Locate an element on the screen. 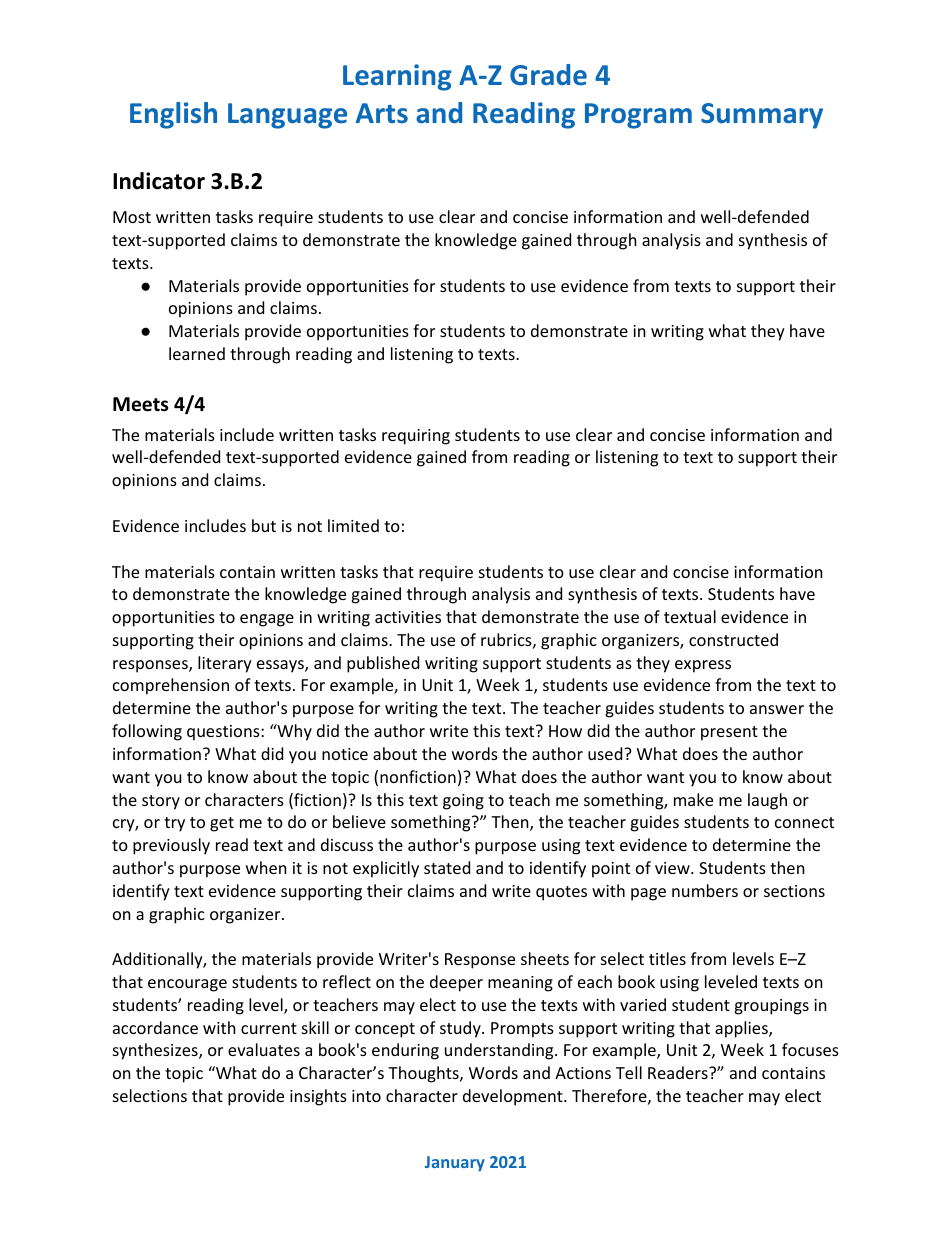 This screenshot has height=1233, width=952. activities is located at coordinates (408, 617).
